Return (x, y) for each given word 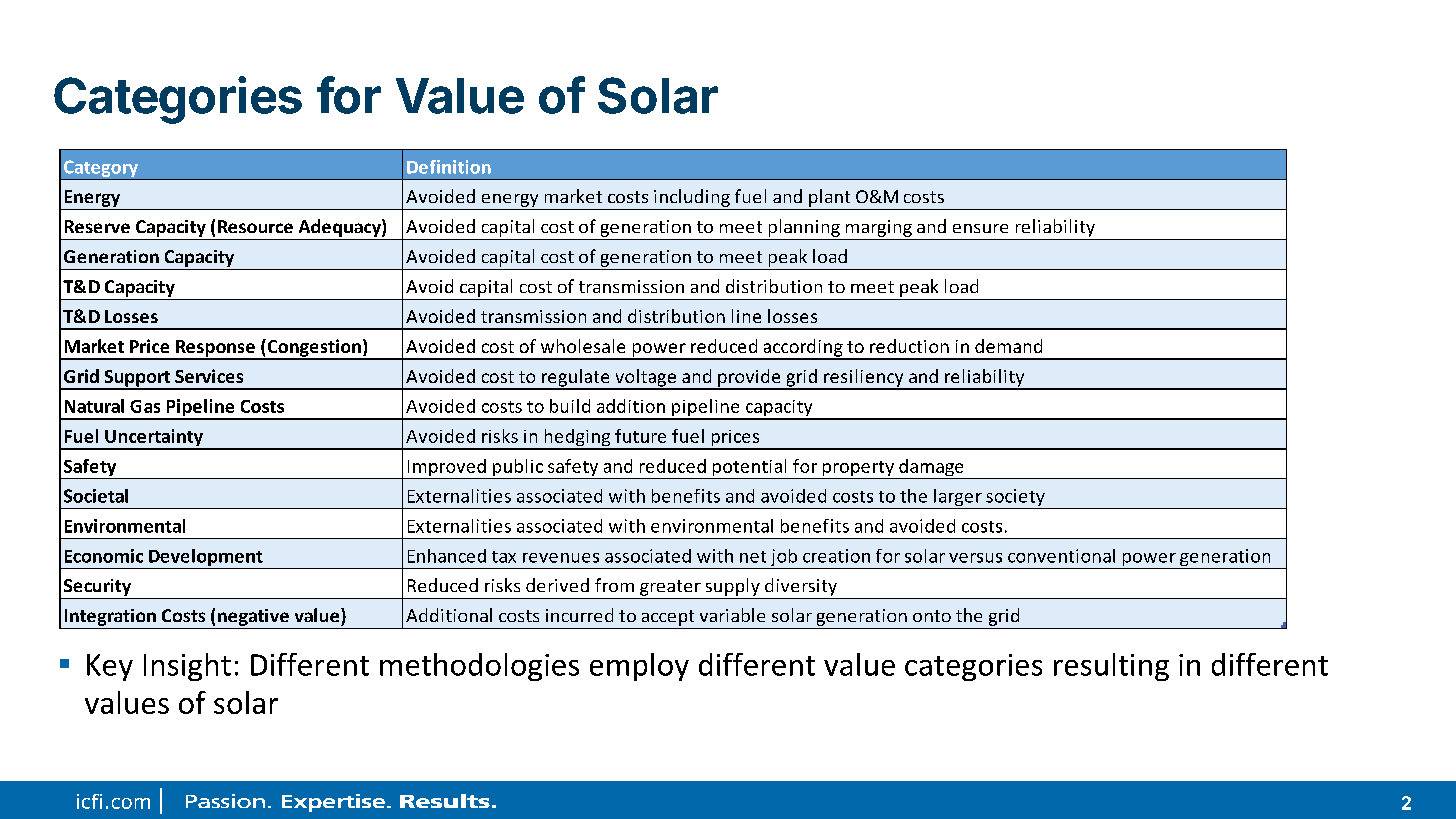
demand (1008, 346)
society (1015, 499)
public (518, 469)
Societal (96, 496)
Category (101, 170)
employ (639, 667)
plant (829, 198)
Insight (187, 667)
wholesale (583, 346)
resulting (1111, 667)
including (692, 198)
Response (215, 349)
